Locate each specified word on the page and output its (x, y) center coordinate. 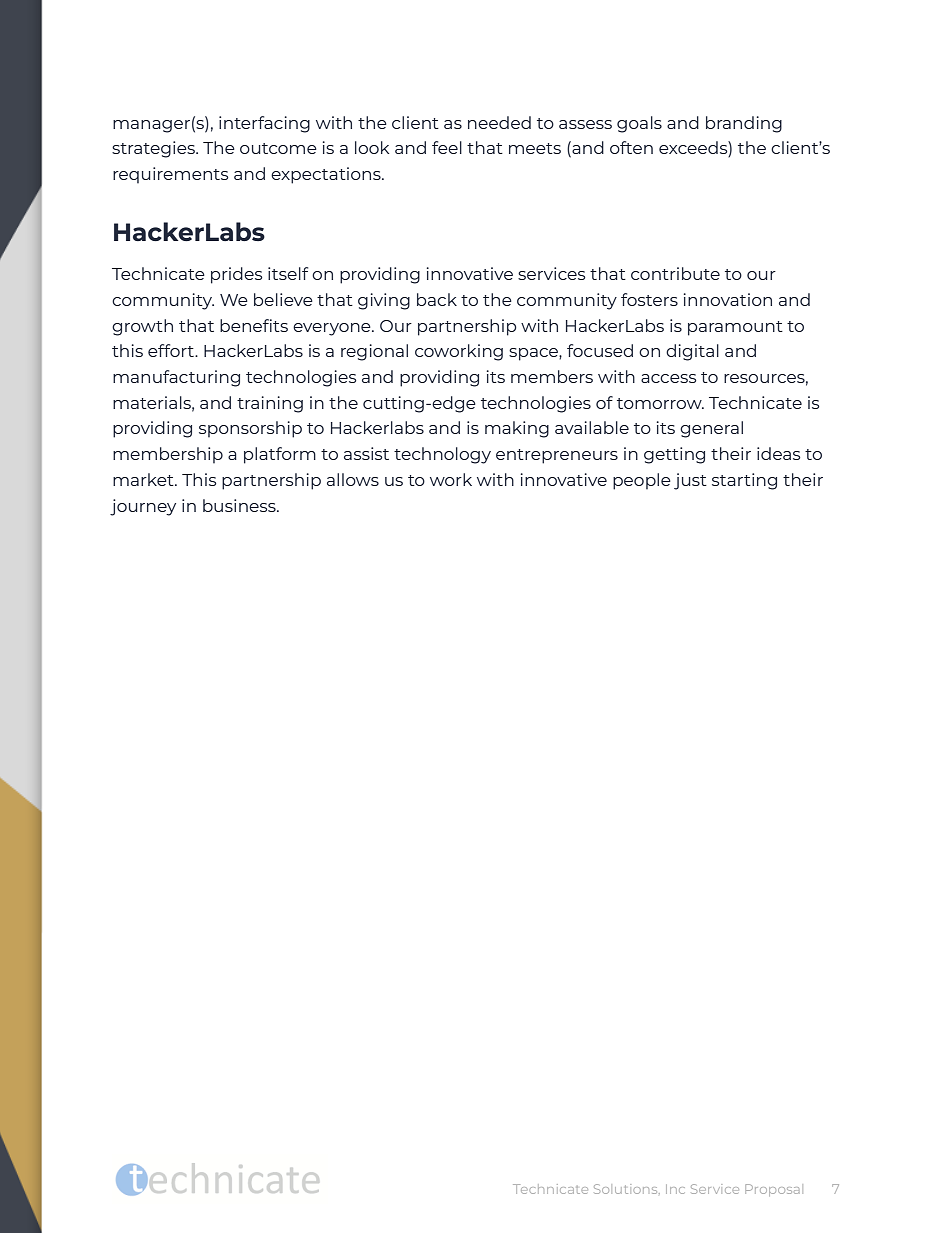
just (690, 481)
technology (442, 455)
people (642, 481)
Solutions (627, 1189)
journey (143, 507)
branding (744, 124)
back (437, 299)
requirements (171, 175)
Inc (675, 1189)
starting (744, 481)
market (144, 479)
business (240, 505)
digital (692, 352)
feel (447, 147)
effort (172, 350)
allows (353, 479)
